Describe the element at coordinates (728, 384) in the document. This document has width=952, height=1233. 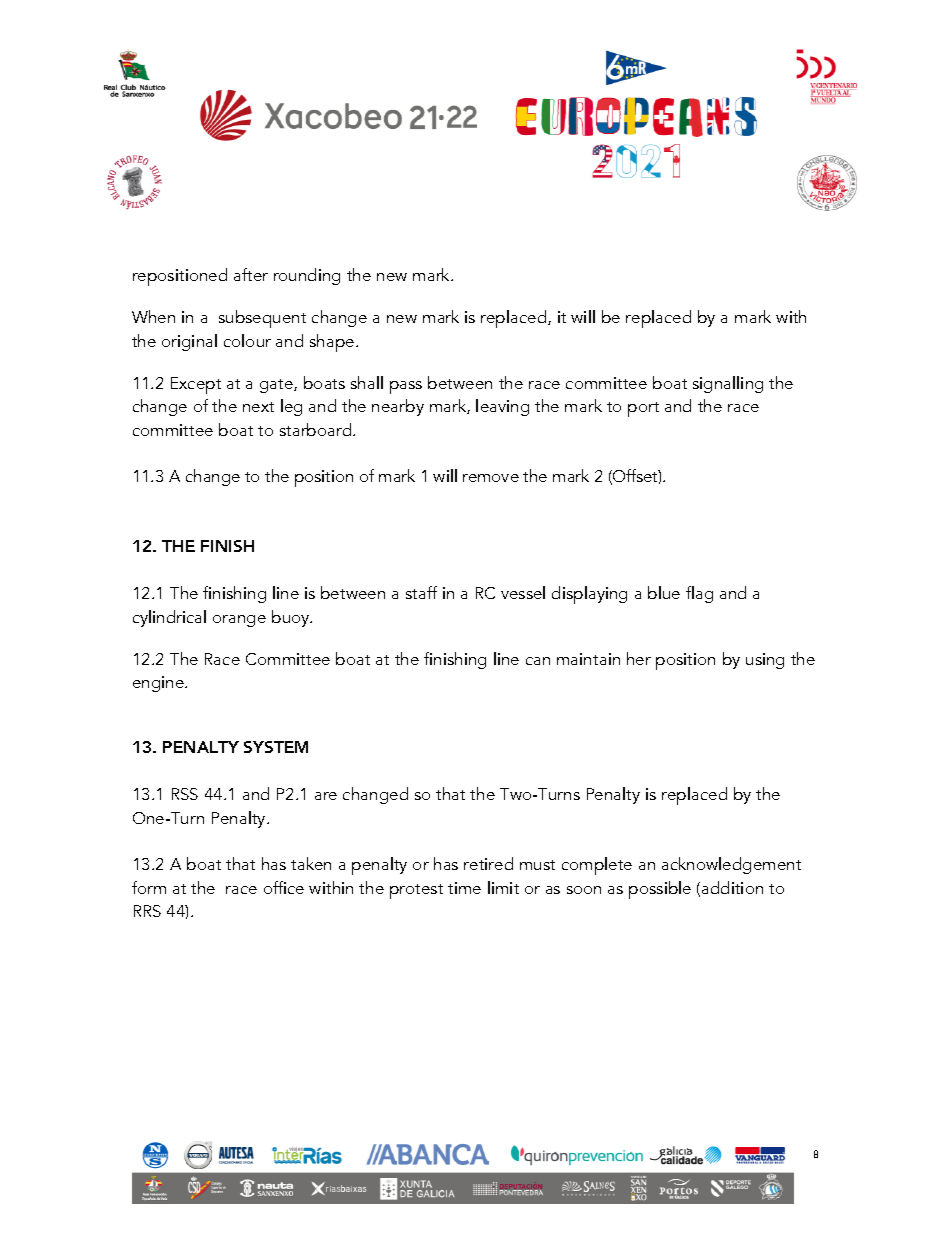
I see `signalling` at that location.
